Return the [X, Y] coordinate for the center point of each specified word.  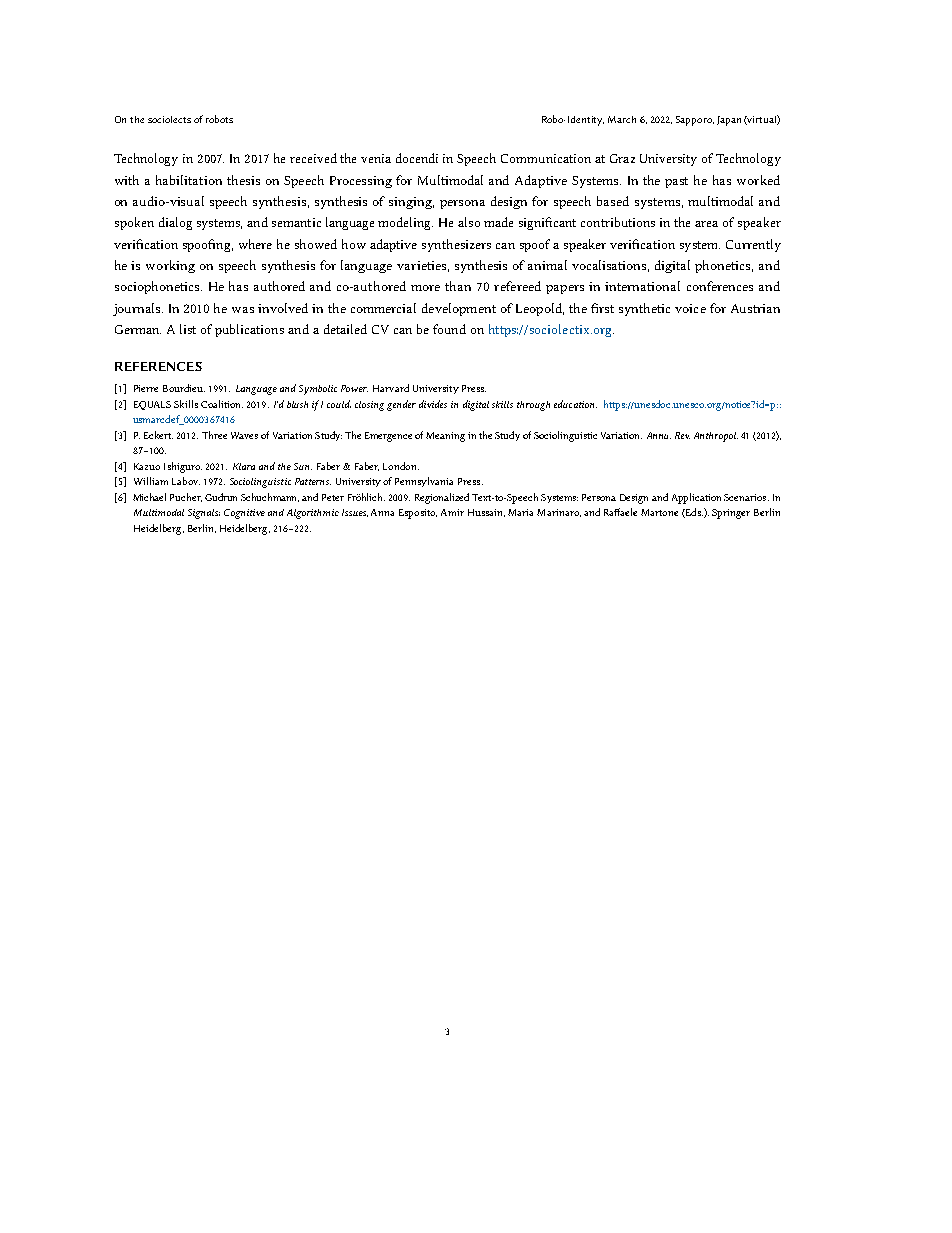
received [313, 158]
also [469, 222]
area [706, 224]
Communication [546, 158]
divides [433, 404]
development [459, 309]
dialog [175, 223]
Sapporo [695, 121]
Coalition [222, 404]
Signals [204, 514]
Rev [682, 435]
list [188, 329]
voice [690, 308]
